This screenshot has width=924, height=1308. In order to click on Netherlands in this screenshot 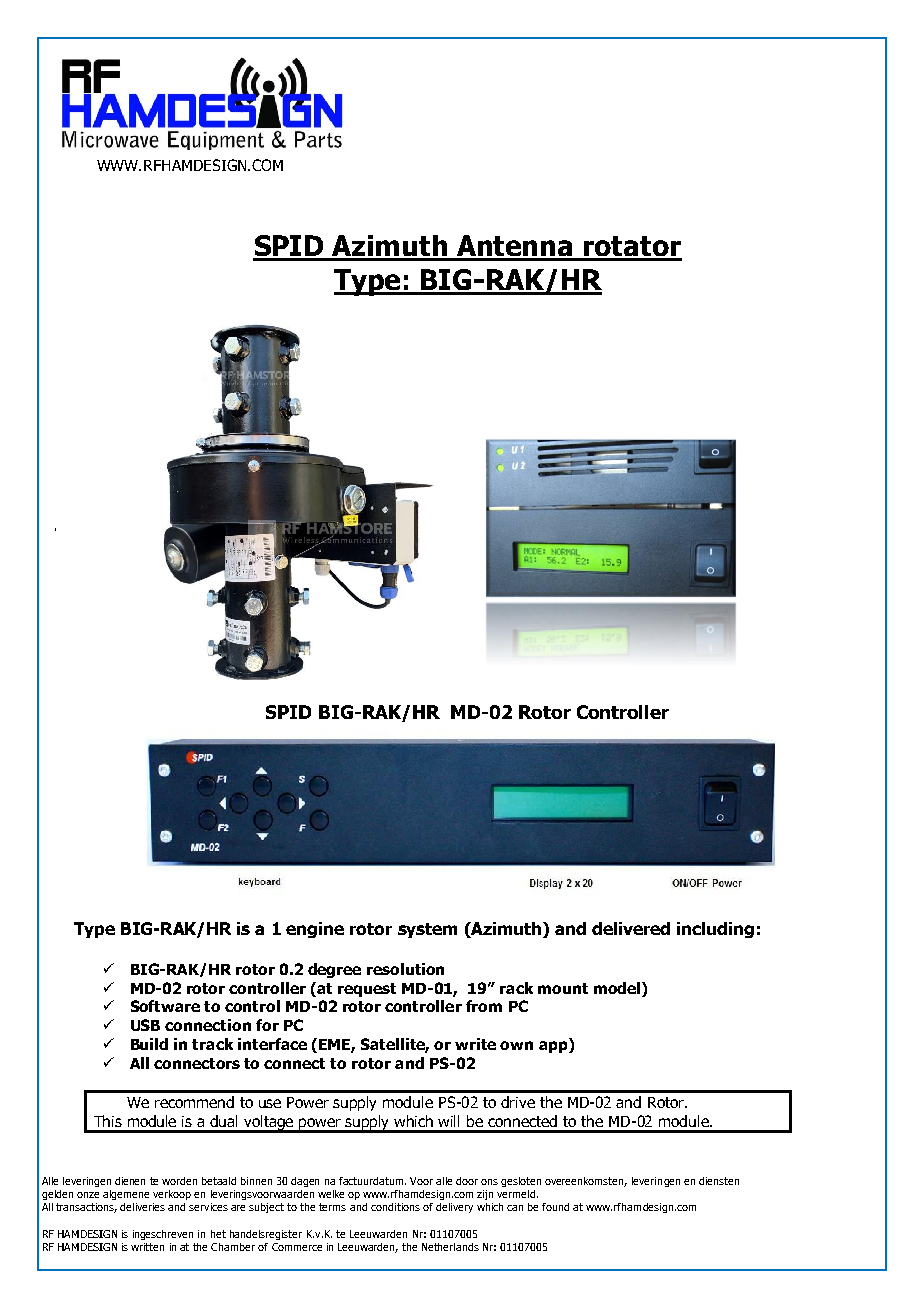, I will do `click(450, 1247)`.
